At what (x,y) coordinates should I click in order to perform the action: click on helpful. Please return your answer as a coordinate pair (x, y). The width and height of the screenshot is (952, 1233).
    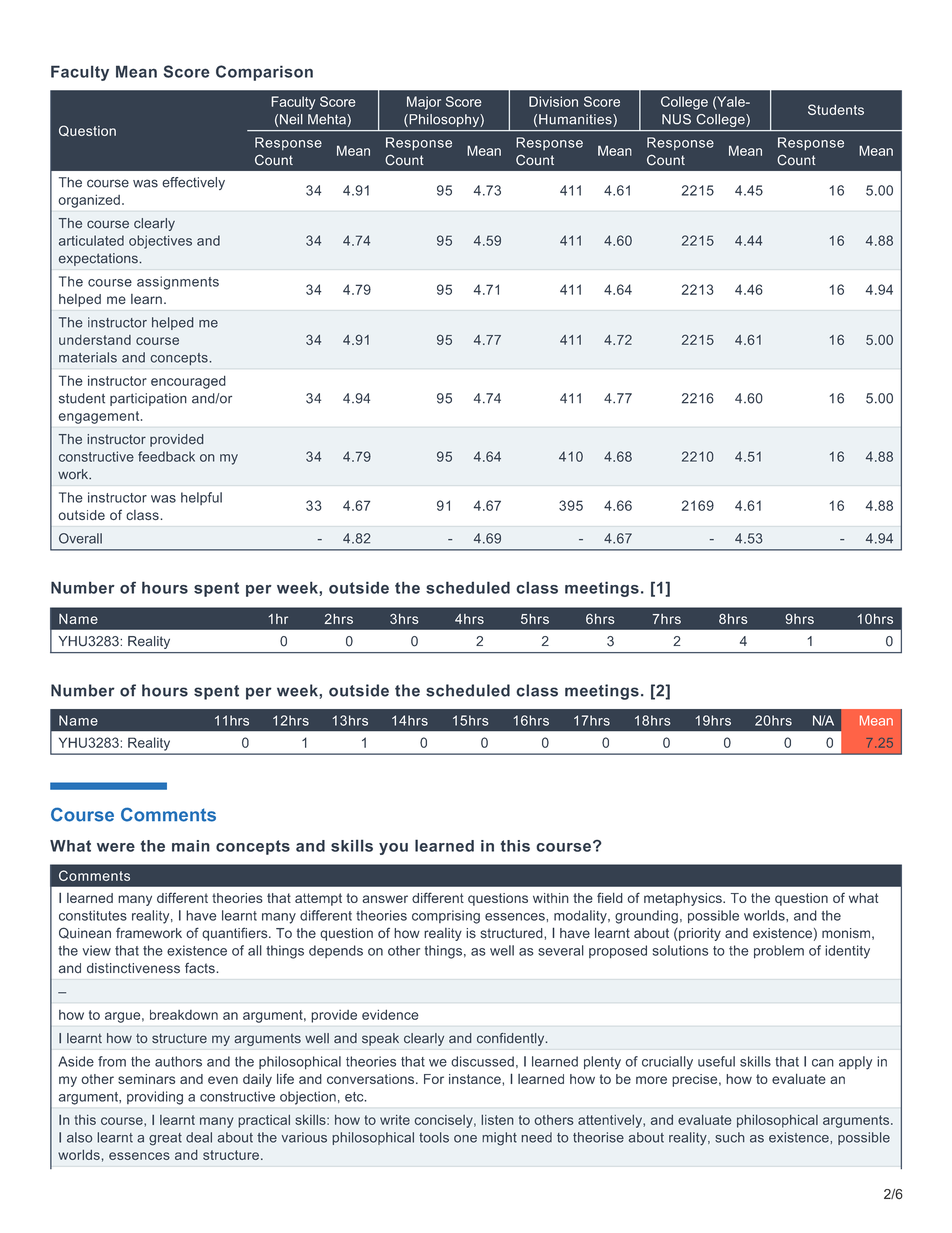
    Looking at the image, I should click on (201, 498).
